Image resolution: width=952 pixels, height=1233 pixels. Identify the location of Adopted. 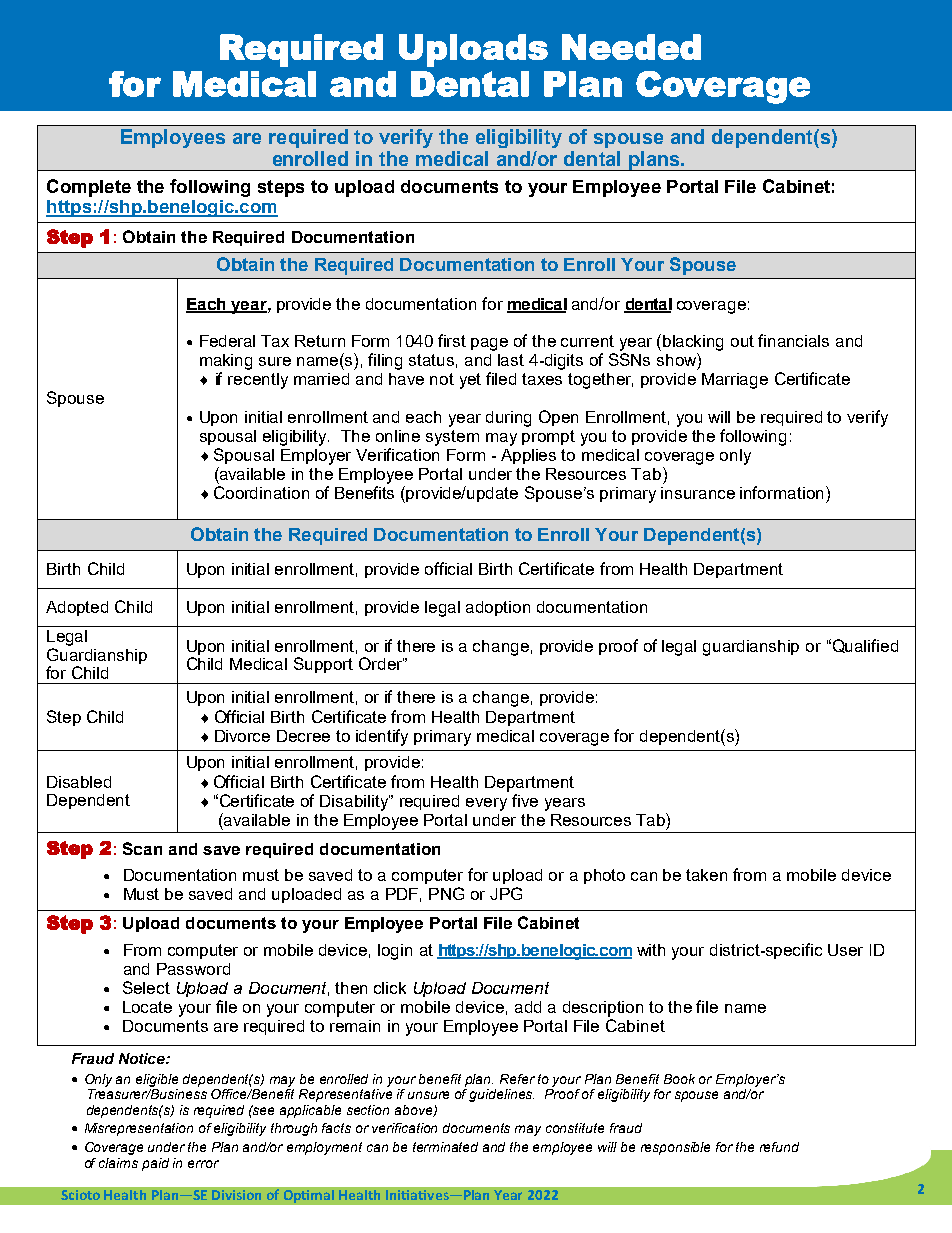
(77, 608).
